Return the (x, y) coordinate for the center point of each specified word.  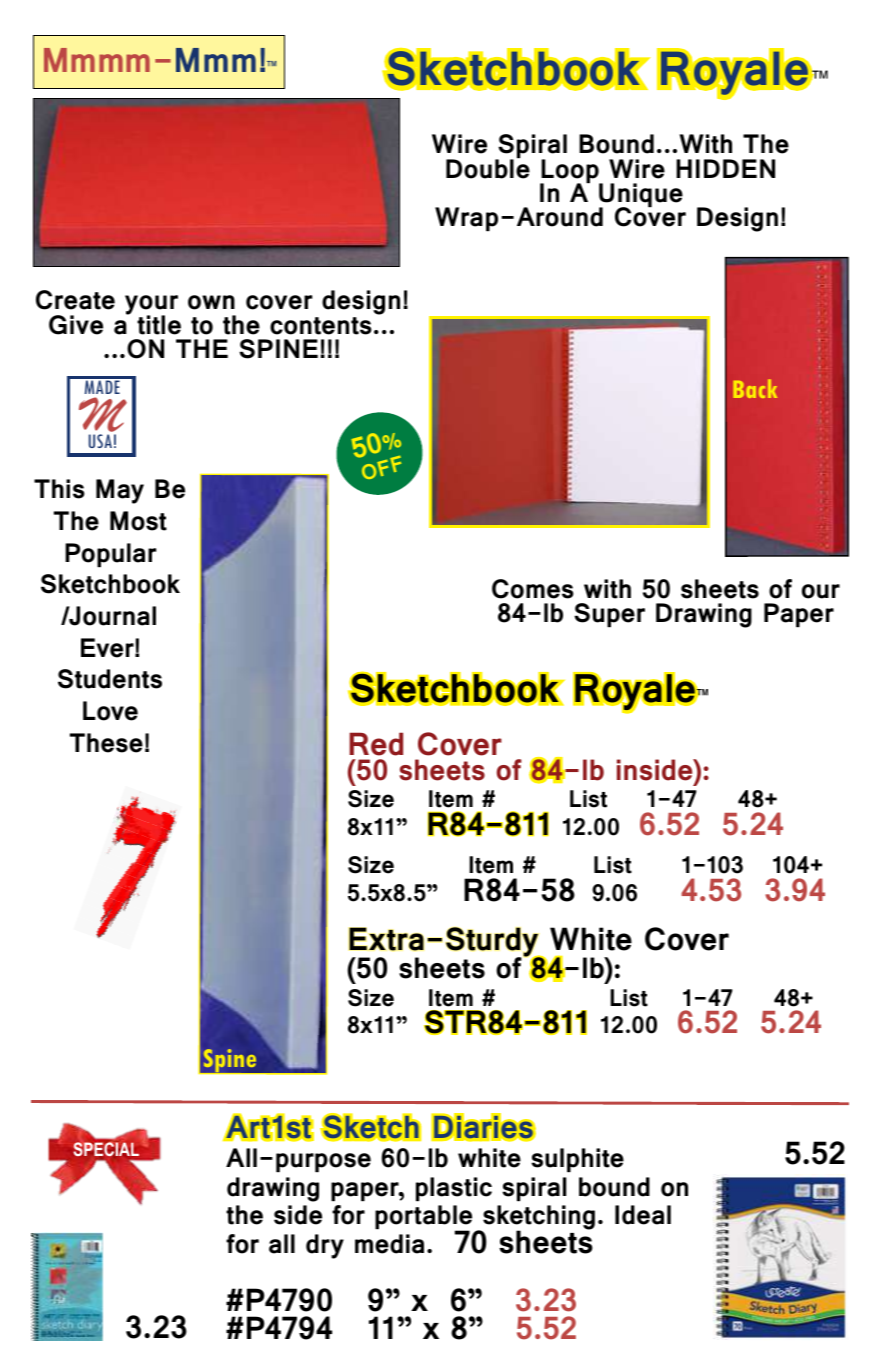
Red (376, 744)
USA (100, 441)
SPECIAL (106, 1149)
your (151, 306)
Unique (641, 196)
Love (110, 711)
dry (325, 1246)
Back (755, 388)
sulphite (577, 1160)
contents (321, 326)
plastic (454, 1189)
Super (609, 615)
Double (488, 168)
